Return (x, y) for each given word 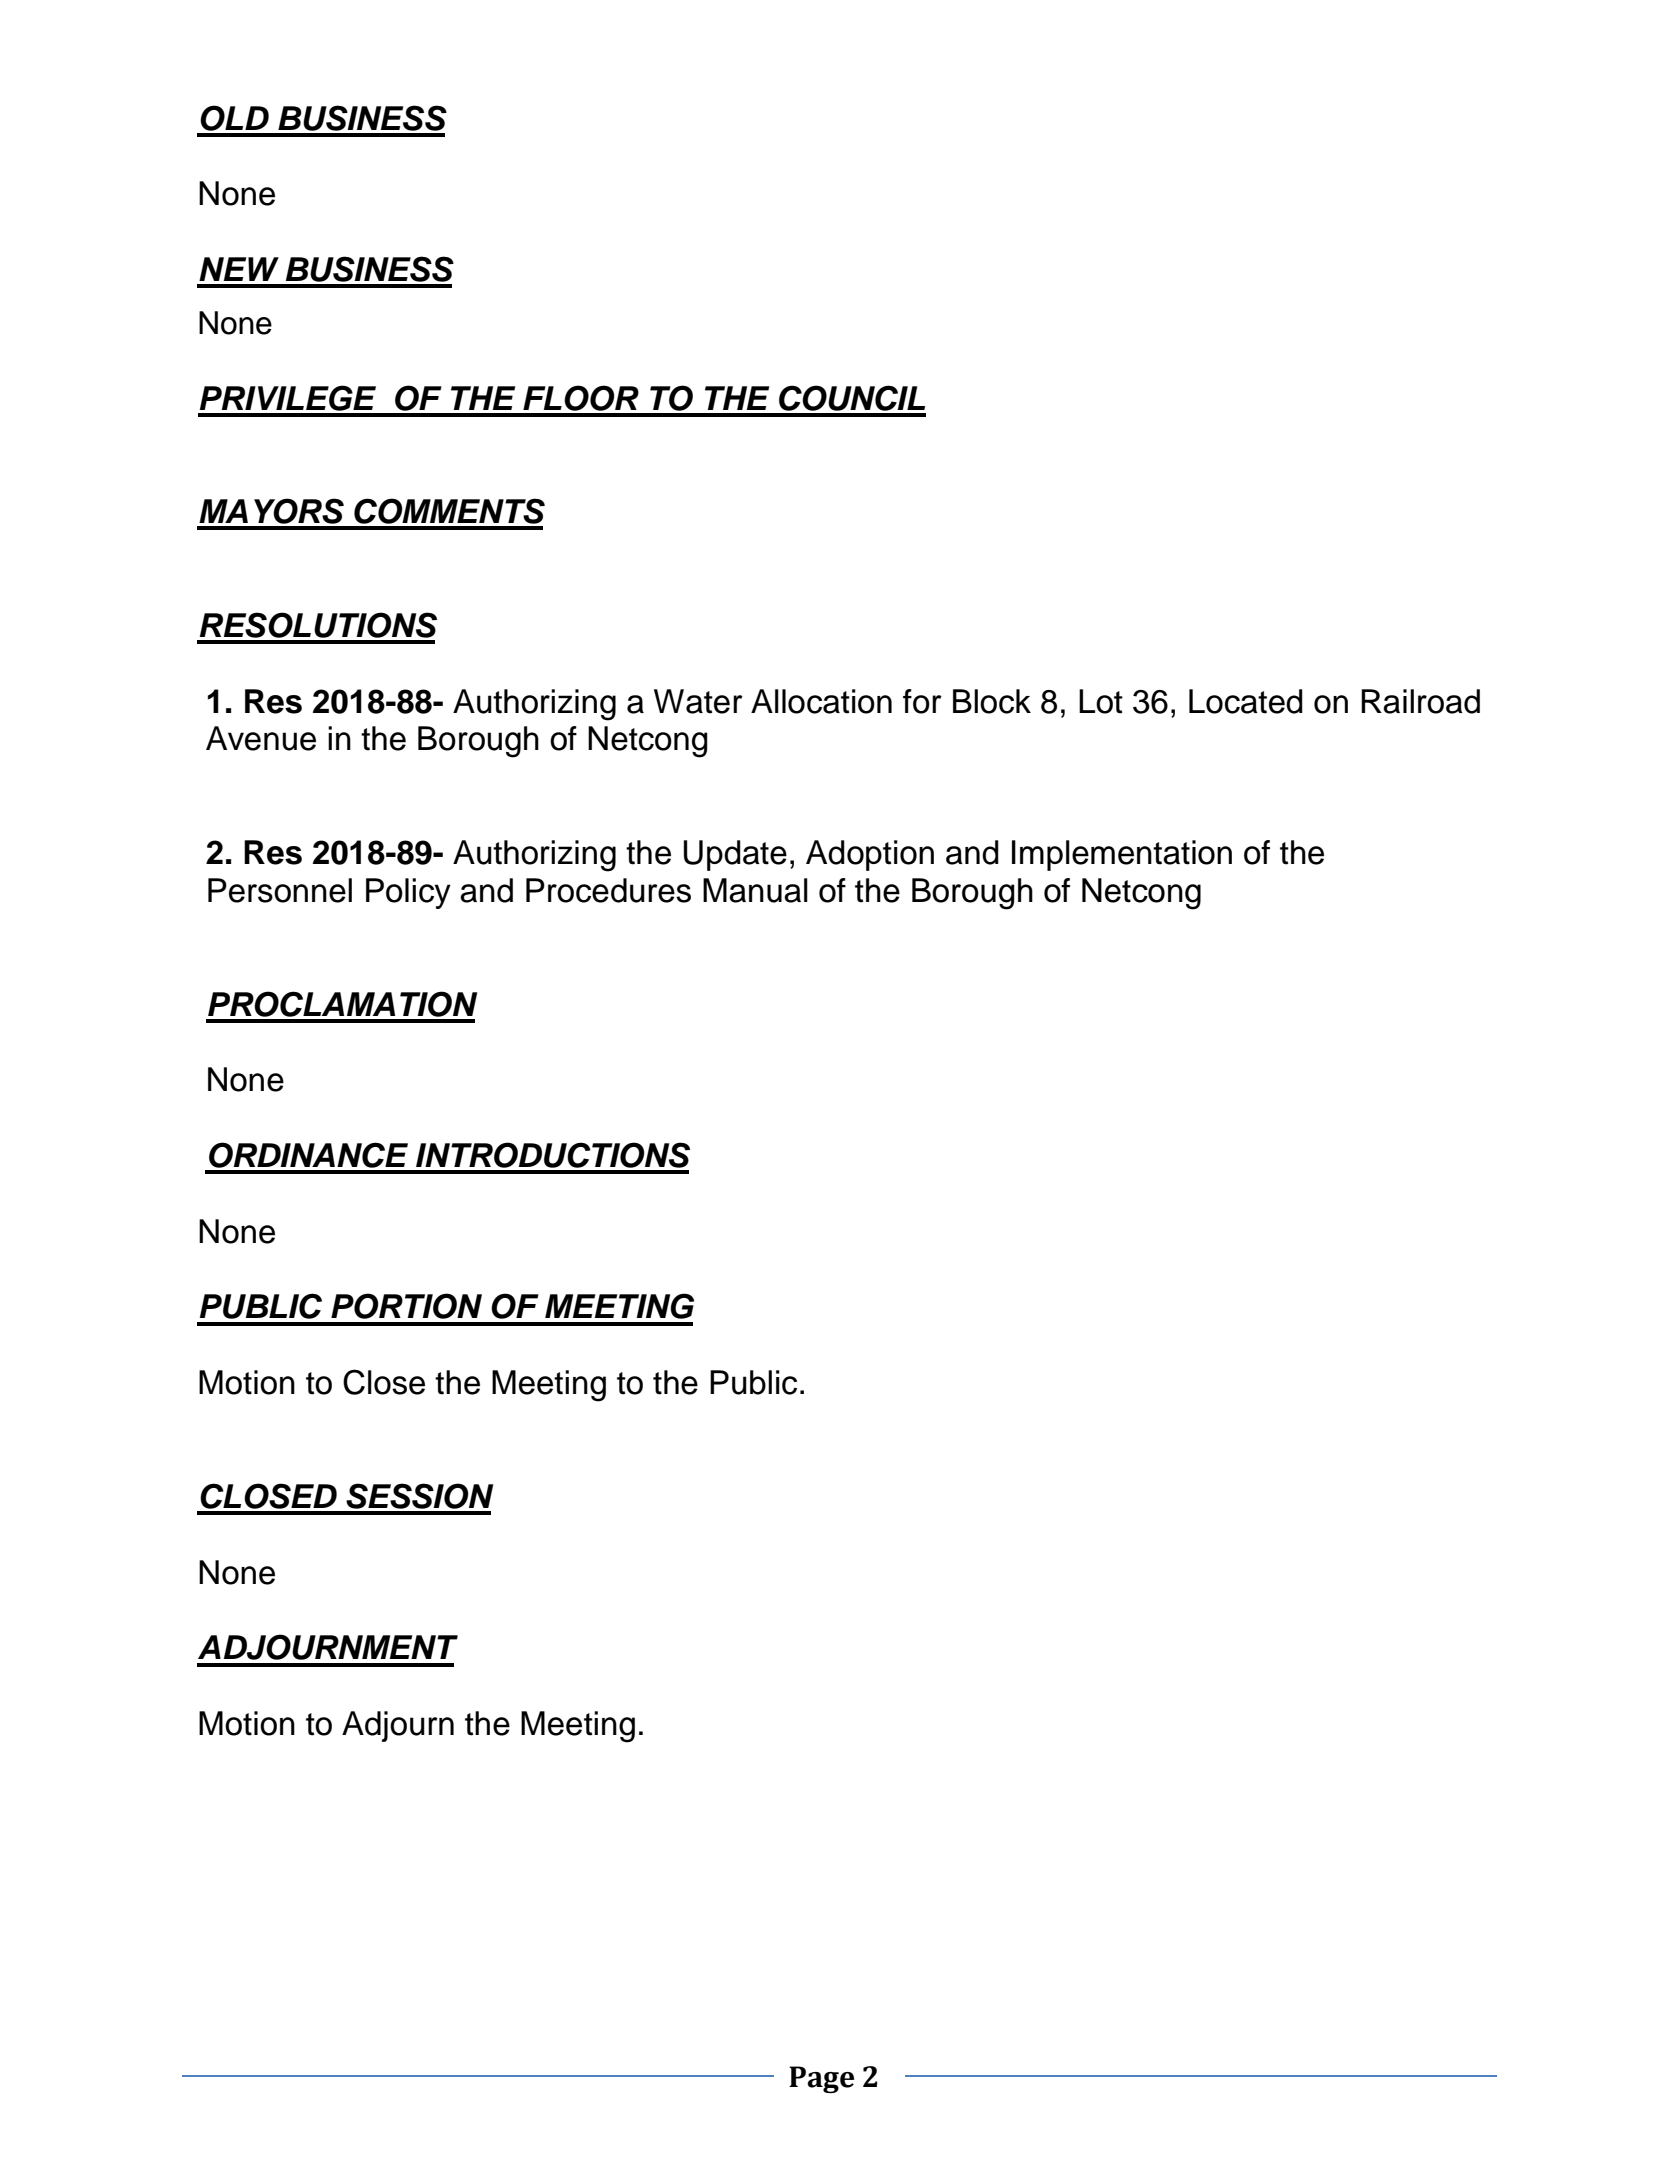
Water (698, 701)
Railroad (1420, 701)
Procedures (608, 890)
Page (821, 2079)
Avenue (261, 738)
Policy (408, 893)
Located (1246, 701)
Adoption (870, 855)
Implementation (1122, 855)
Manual (755, 890)
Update (735, 855)
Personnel (280, 890)
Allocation (821, 701)
